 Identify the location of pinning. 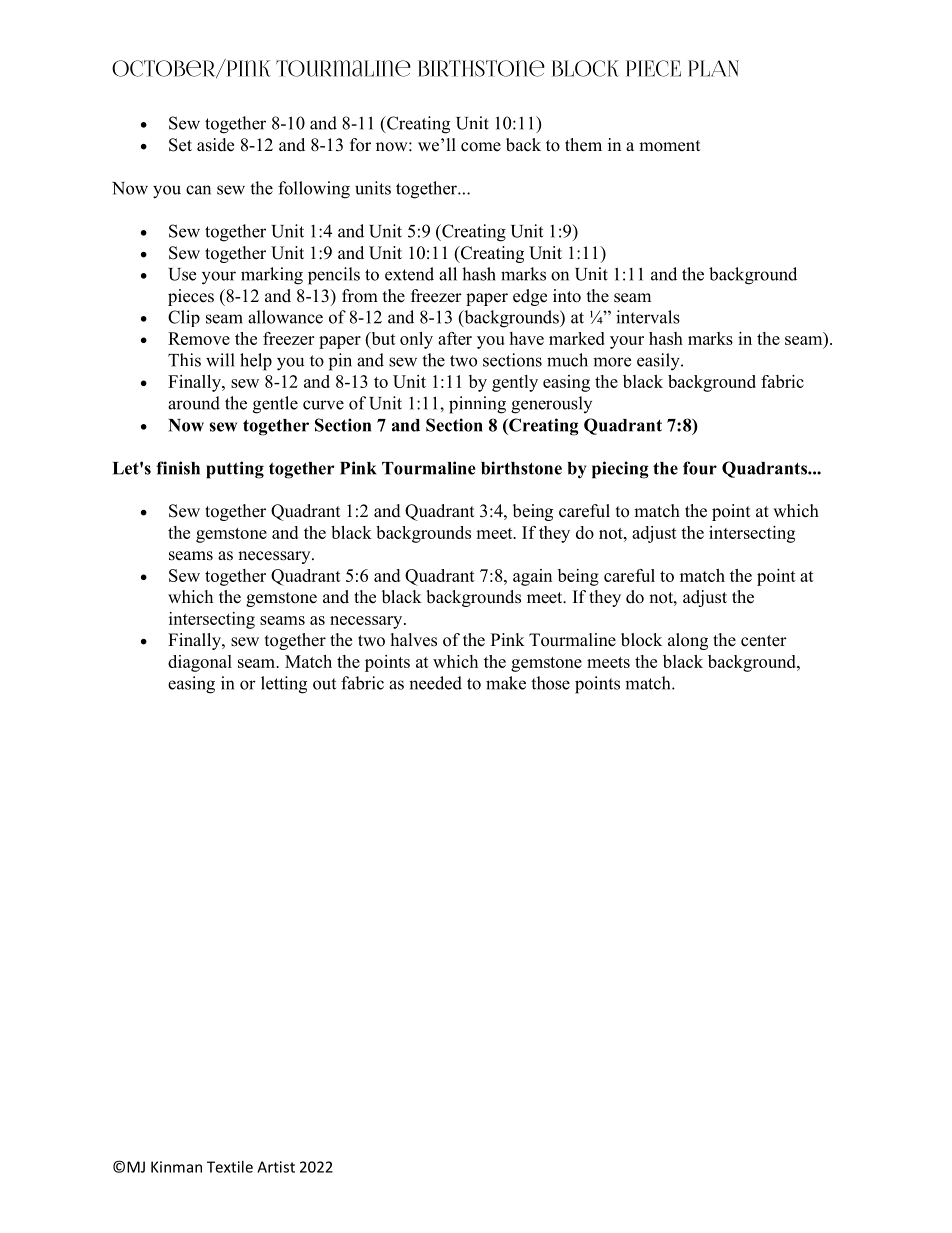
(477, 405).
